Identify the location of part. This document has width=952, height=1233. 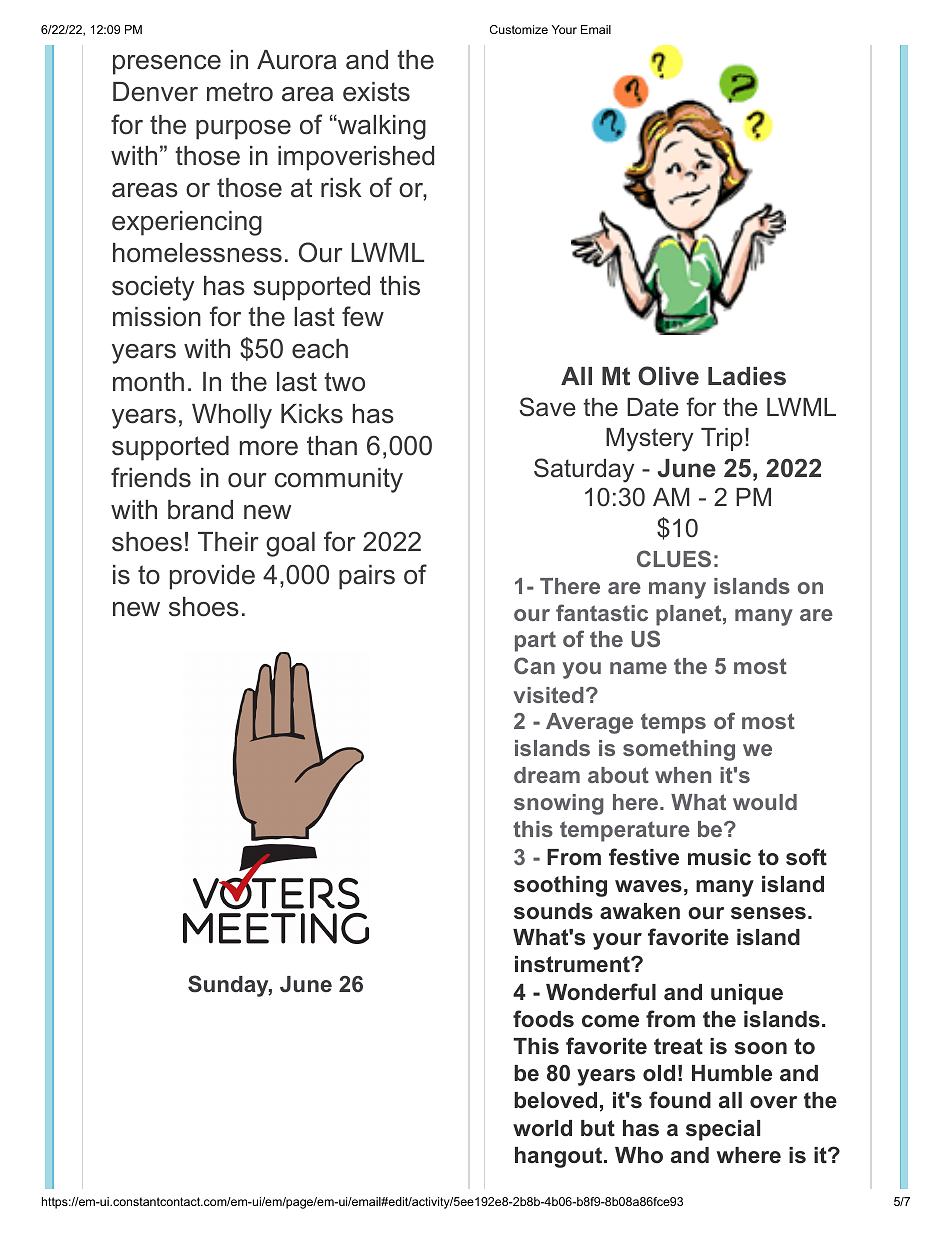
(535, 641).
